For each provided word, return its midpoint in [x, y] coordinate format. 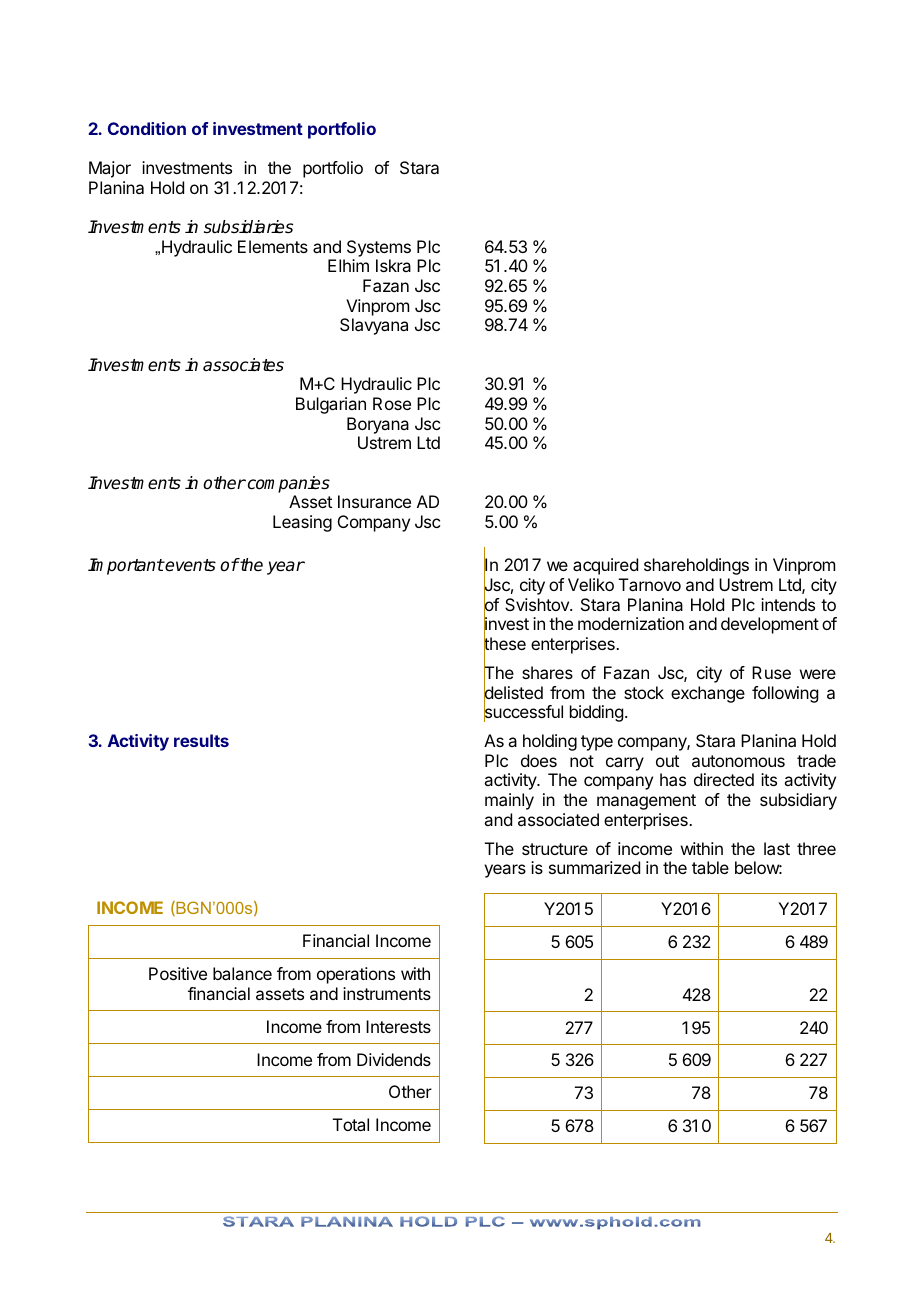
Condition [147, 128]
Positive [178, 973]
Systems [379, 248]
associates [243, 365]
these [505, 644]
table [710, 867]
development [770, 625]
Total [351, 1124]
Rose [392, 403]
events [190, 565]
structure [555, 849]
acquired [605, 566]
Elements [273, 246]
